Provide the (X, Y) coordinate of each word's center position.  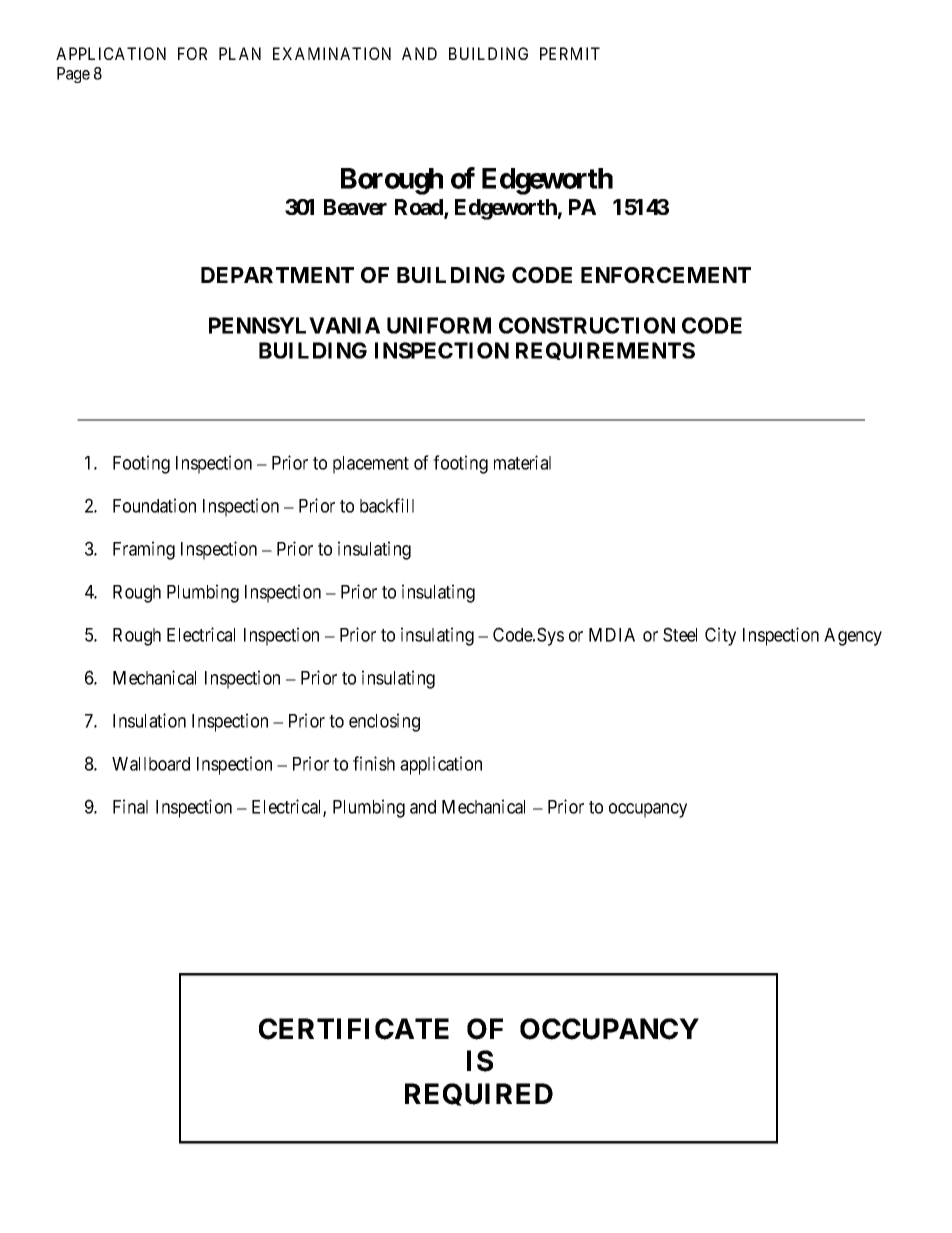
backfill (387, 505)
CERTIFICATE (354, 1029)
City (720, 636)
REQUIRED (479, 1094)
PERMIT (570, 53)
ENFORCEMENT (666, 275)
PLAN (240, 53)
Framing (144, 550)
